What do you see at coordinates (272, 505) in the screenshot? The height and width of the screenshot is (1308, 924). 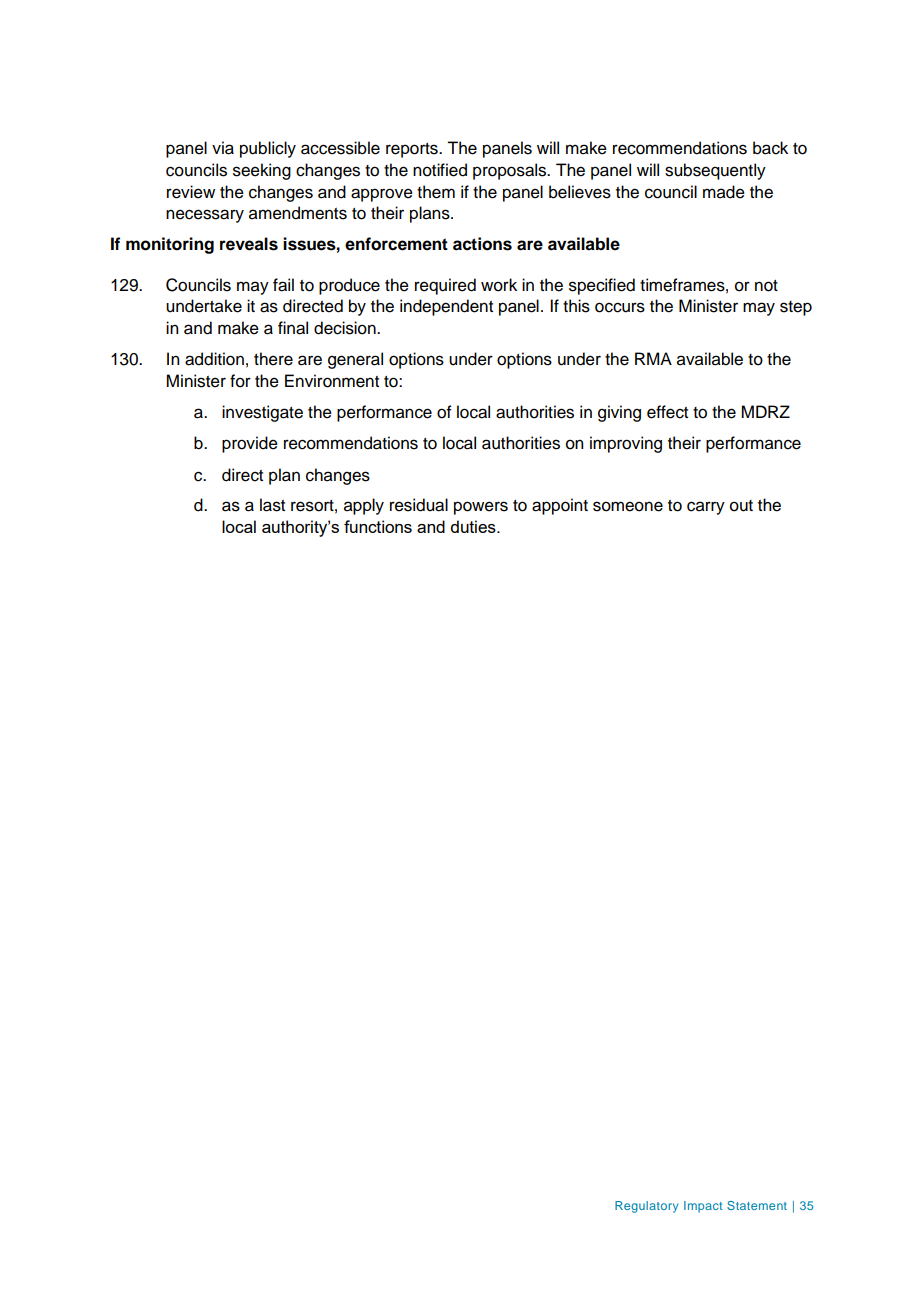 I see `last` at bounding box center [272, 505].
